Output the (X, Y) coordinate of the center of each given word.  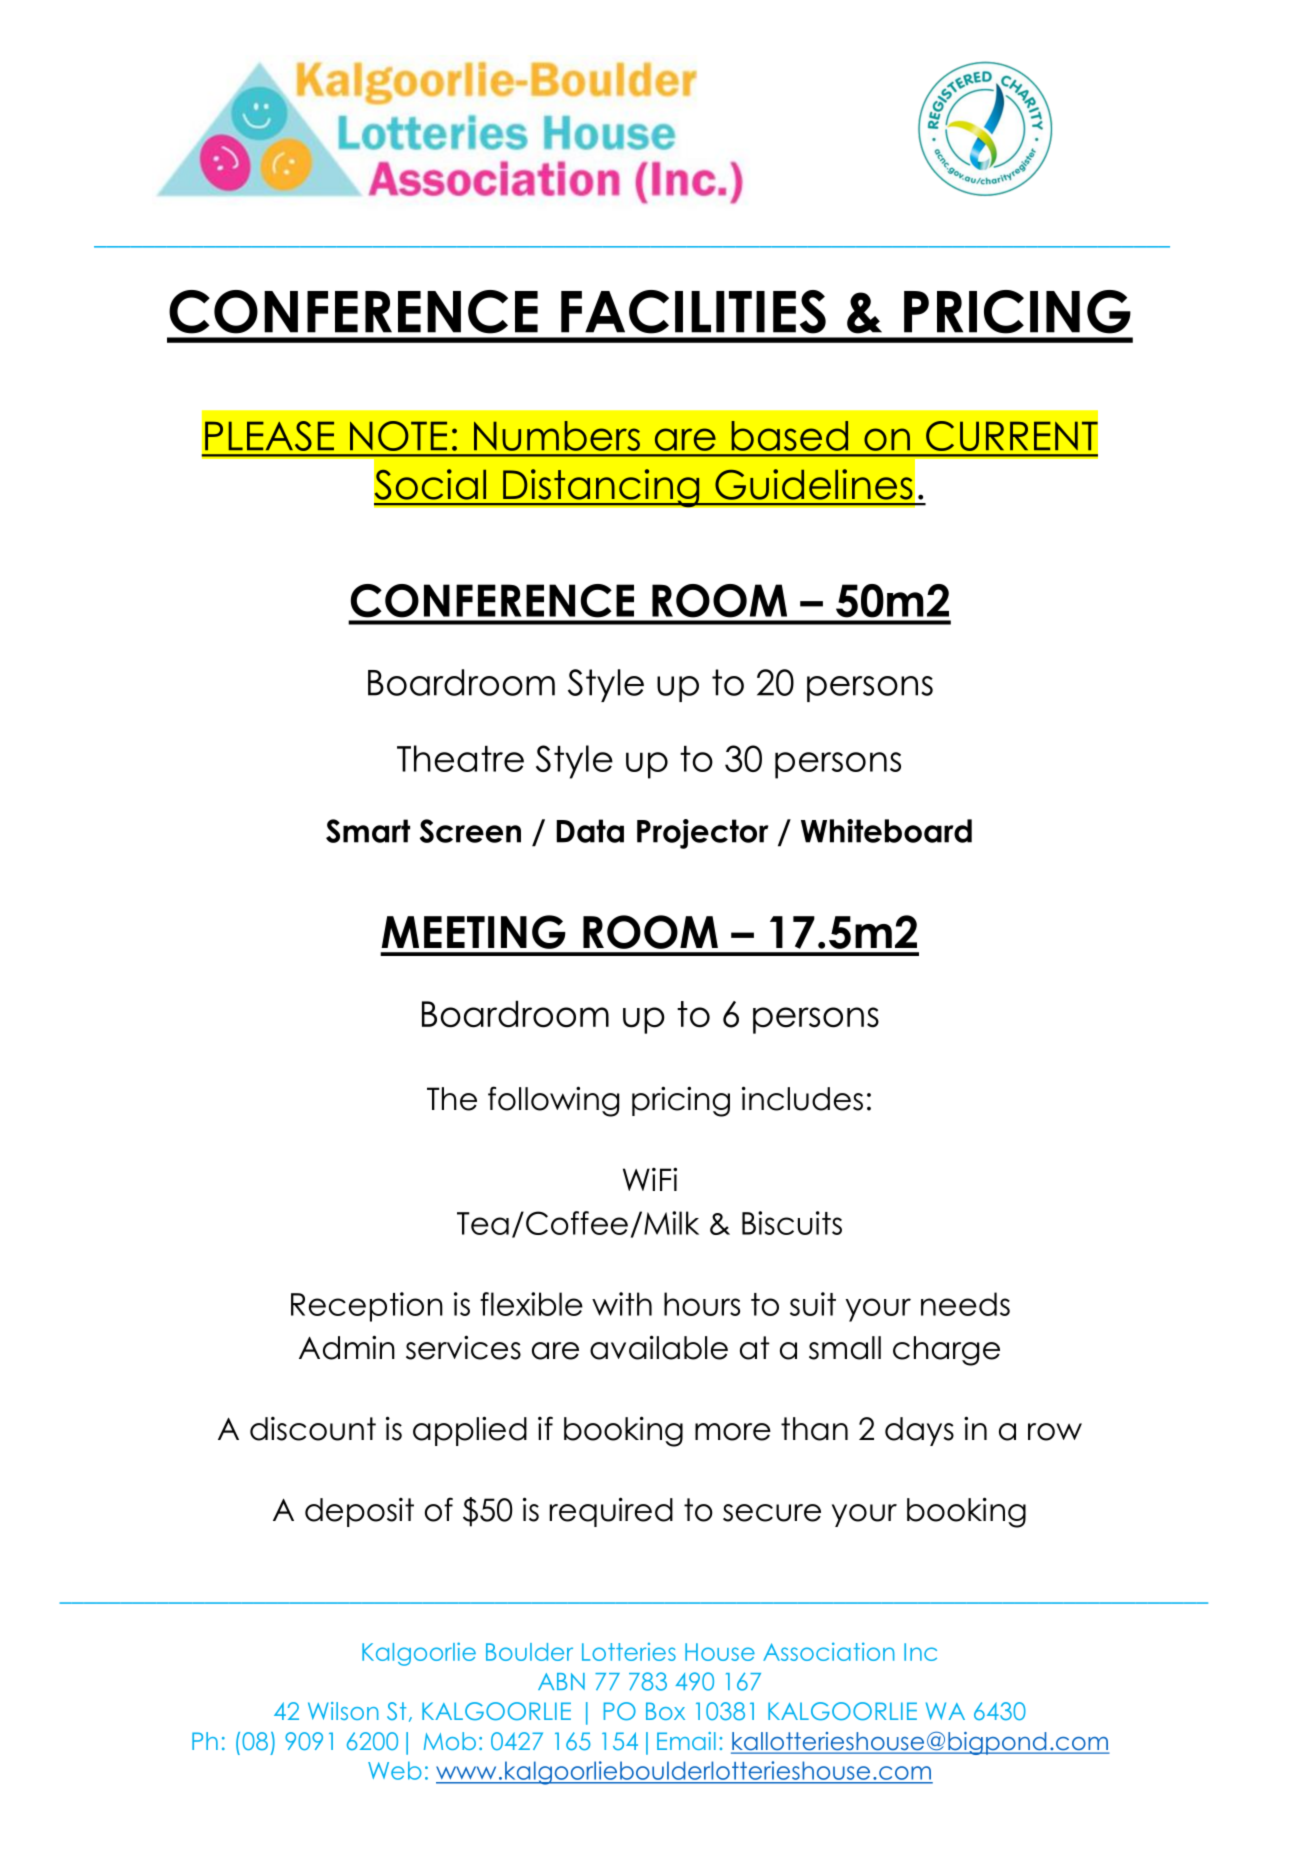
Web (395, 1770)
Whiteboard (886, 831)
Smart (368, 831)
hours (702, 1304)
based (789, 436)
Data (590, 831)
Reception (367, 1307)
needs (965, 1304)
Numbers (557, 436)
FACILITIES (693, 312)
